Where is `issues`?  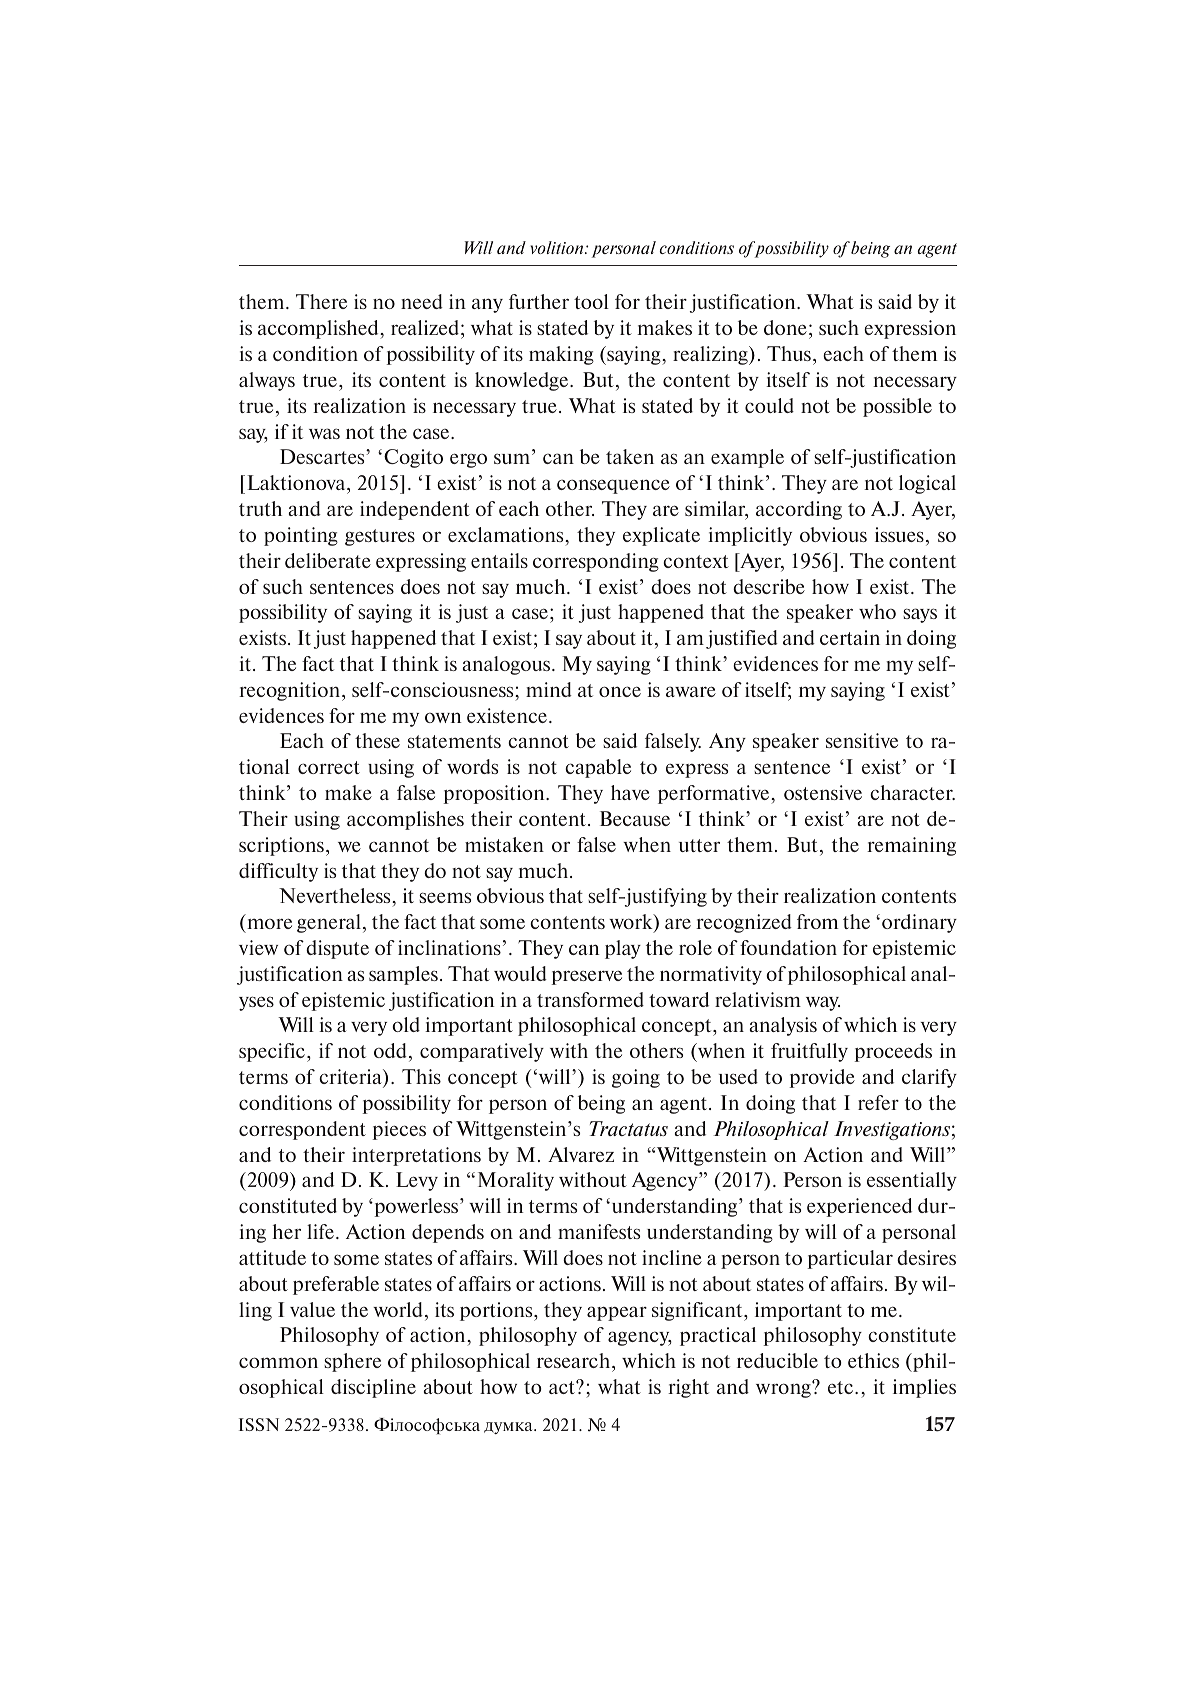 issues is located at coordinates (899, 534).
